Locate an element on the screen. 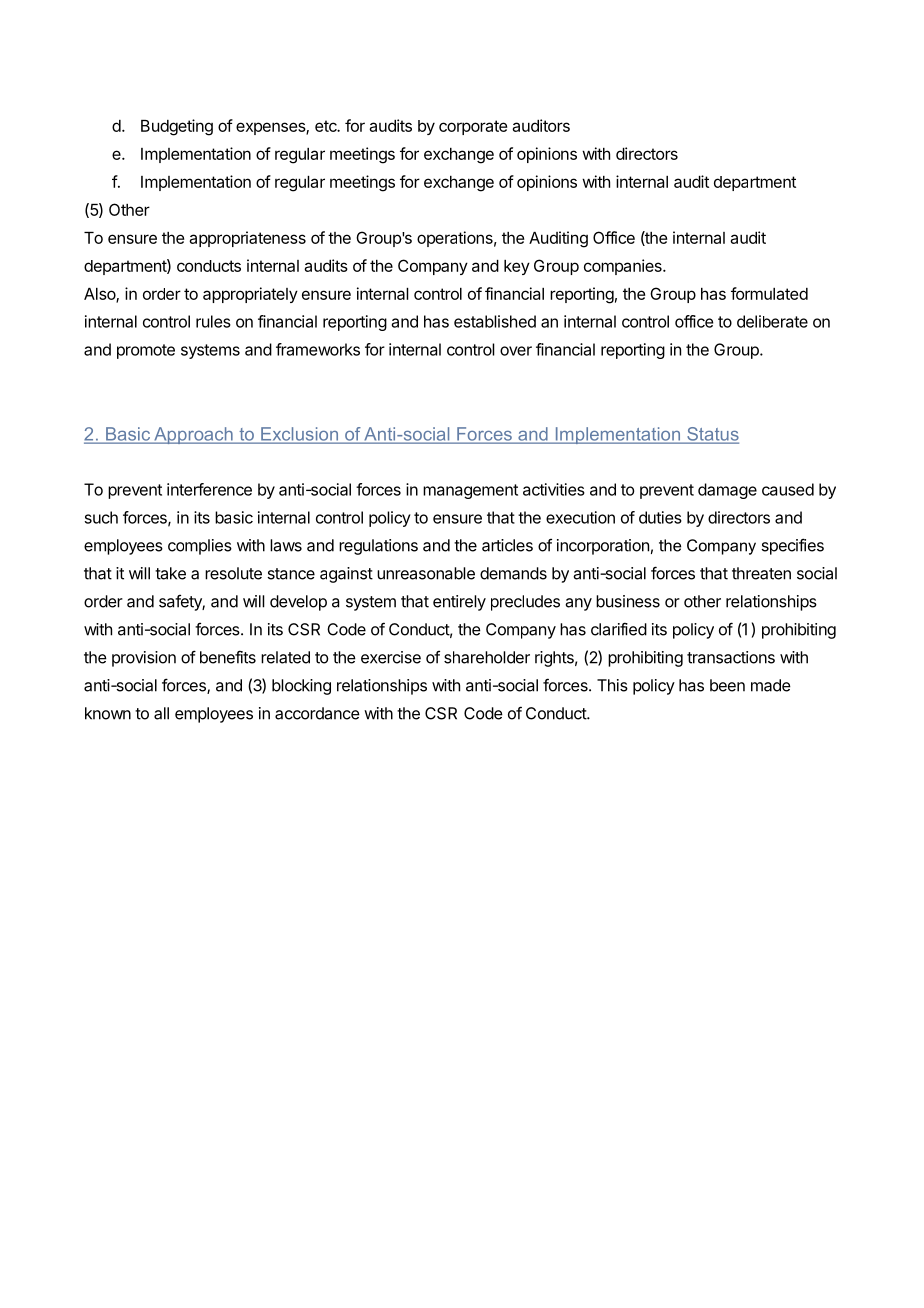 Image resolution: width=924 pixels, height=1308 pixels. appropriateness is located at coordinates (247, 239).
